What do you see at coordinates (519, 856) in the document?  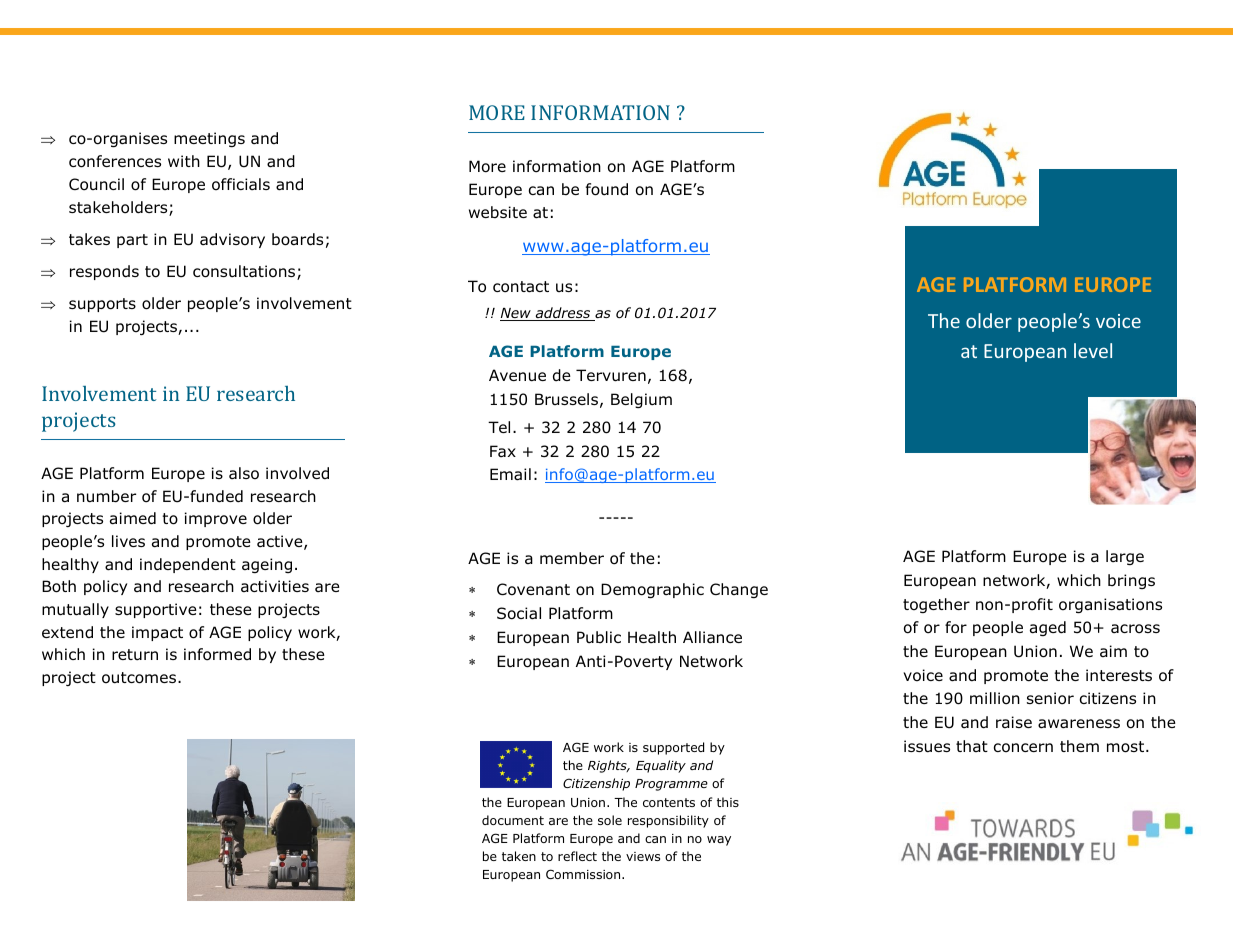 I see `taken` at bounding box center [519, 856].
